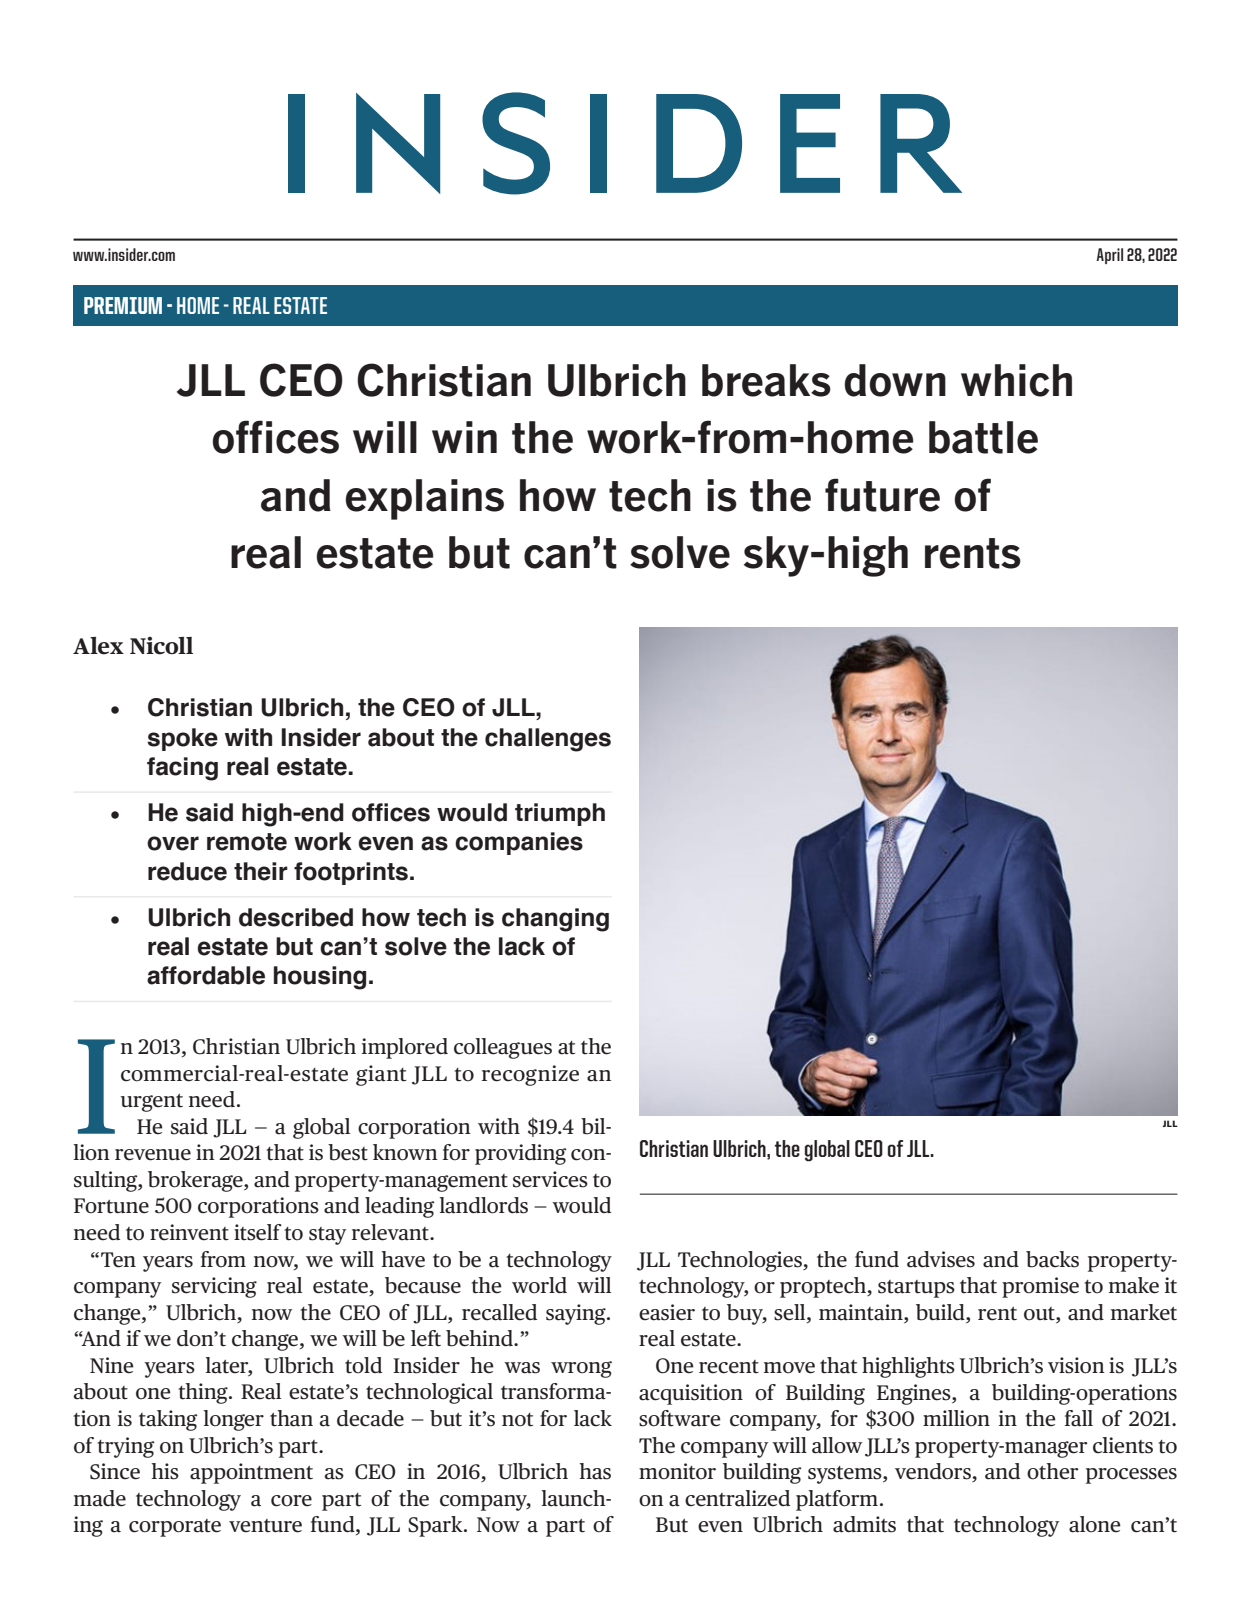 Image resolution: width=1251 pixels, height=1619 pixels. What do you see at coordinates (555, 920) in the document?
I see `changing` at bounding box center [555, 920].
